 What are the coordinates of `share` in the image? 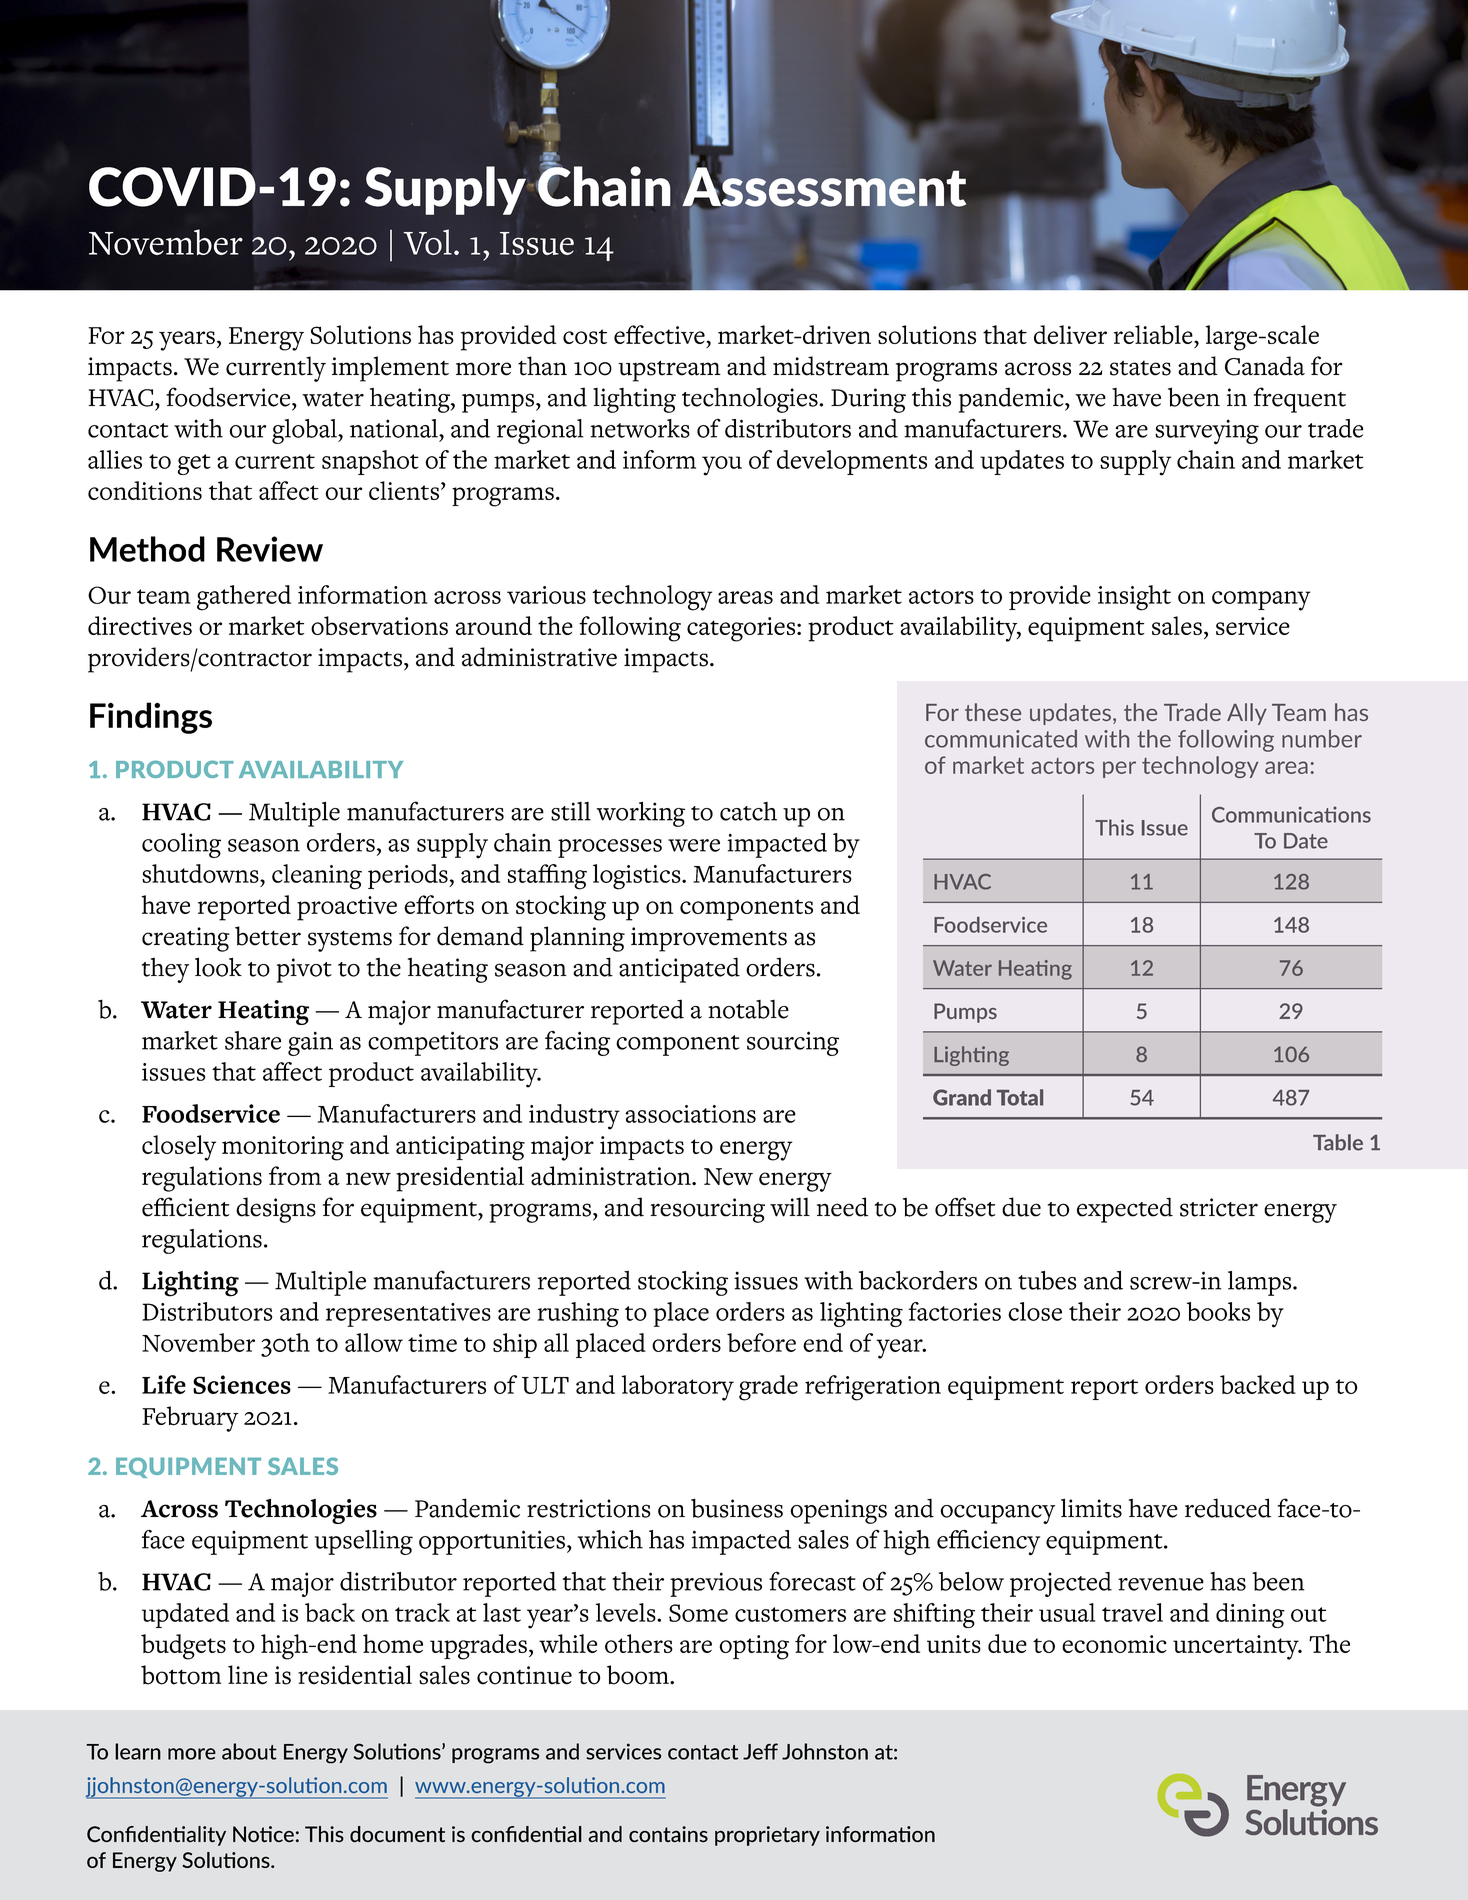 It's located at (253, 1040).
